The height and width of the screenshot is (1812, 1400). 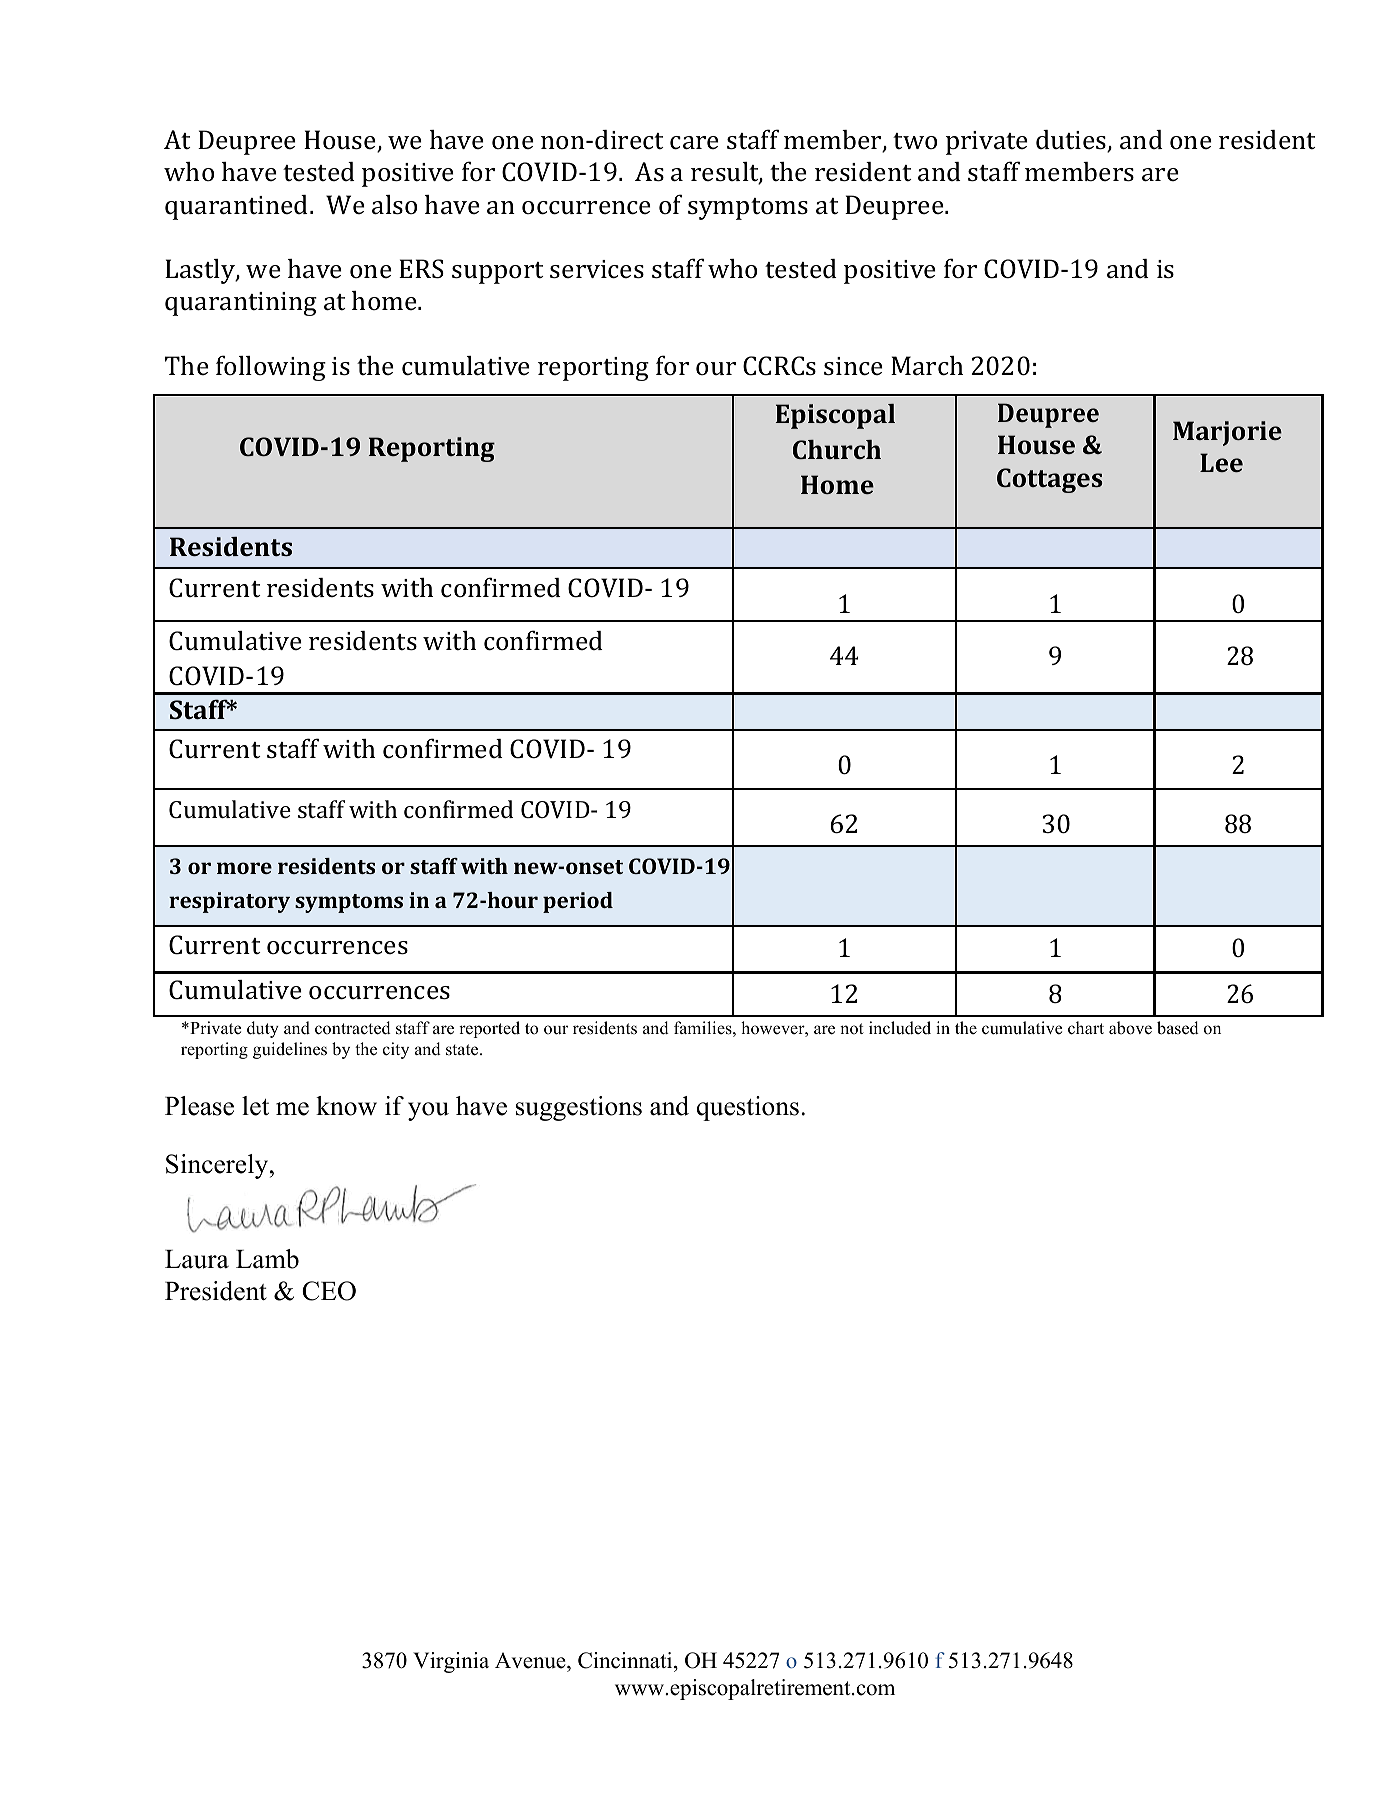 I want to click on period, so click(x=578, y=902).
